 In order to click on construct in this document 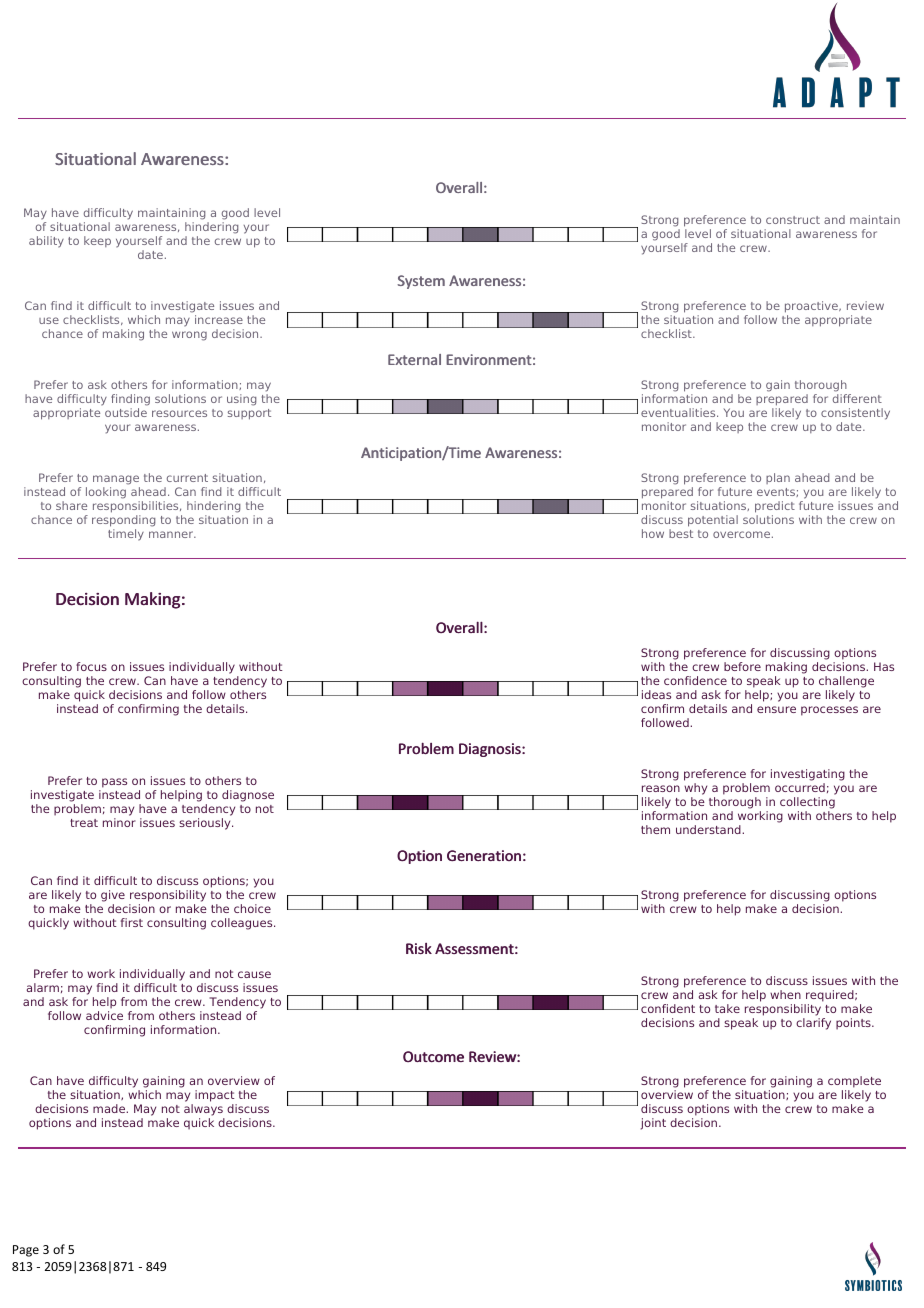, I will do `click(793, 220)`.
